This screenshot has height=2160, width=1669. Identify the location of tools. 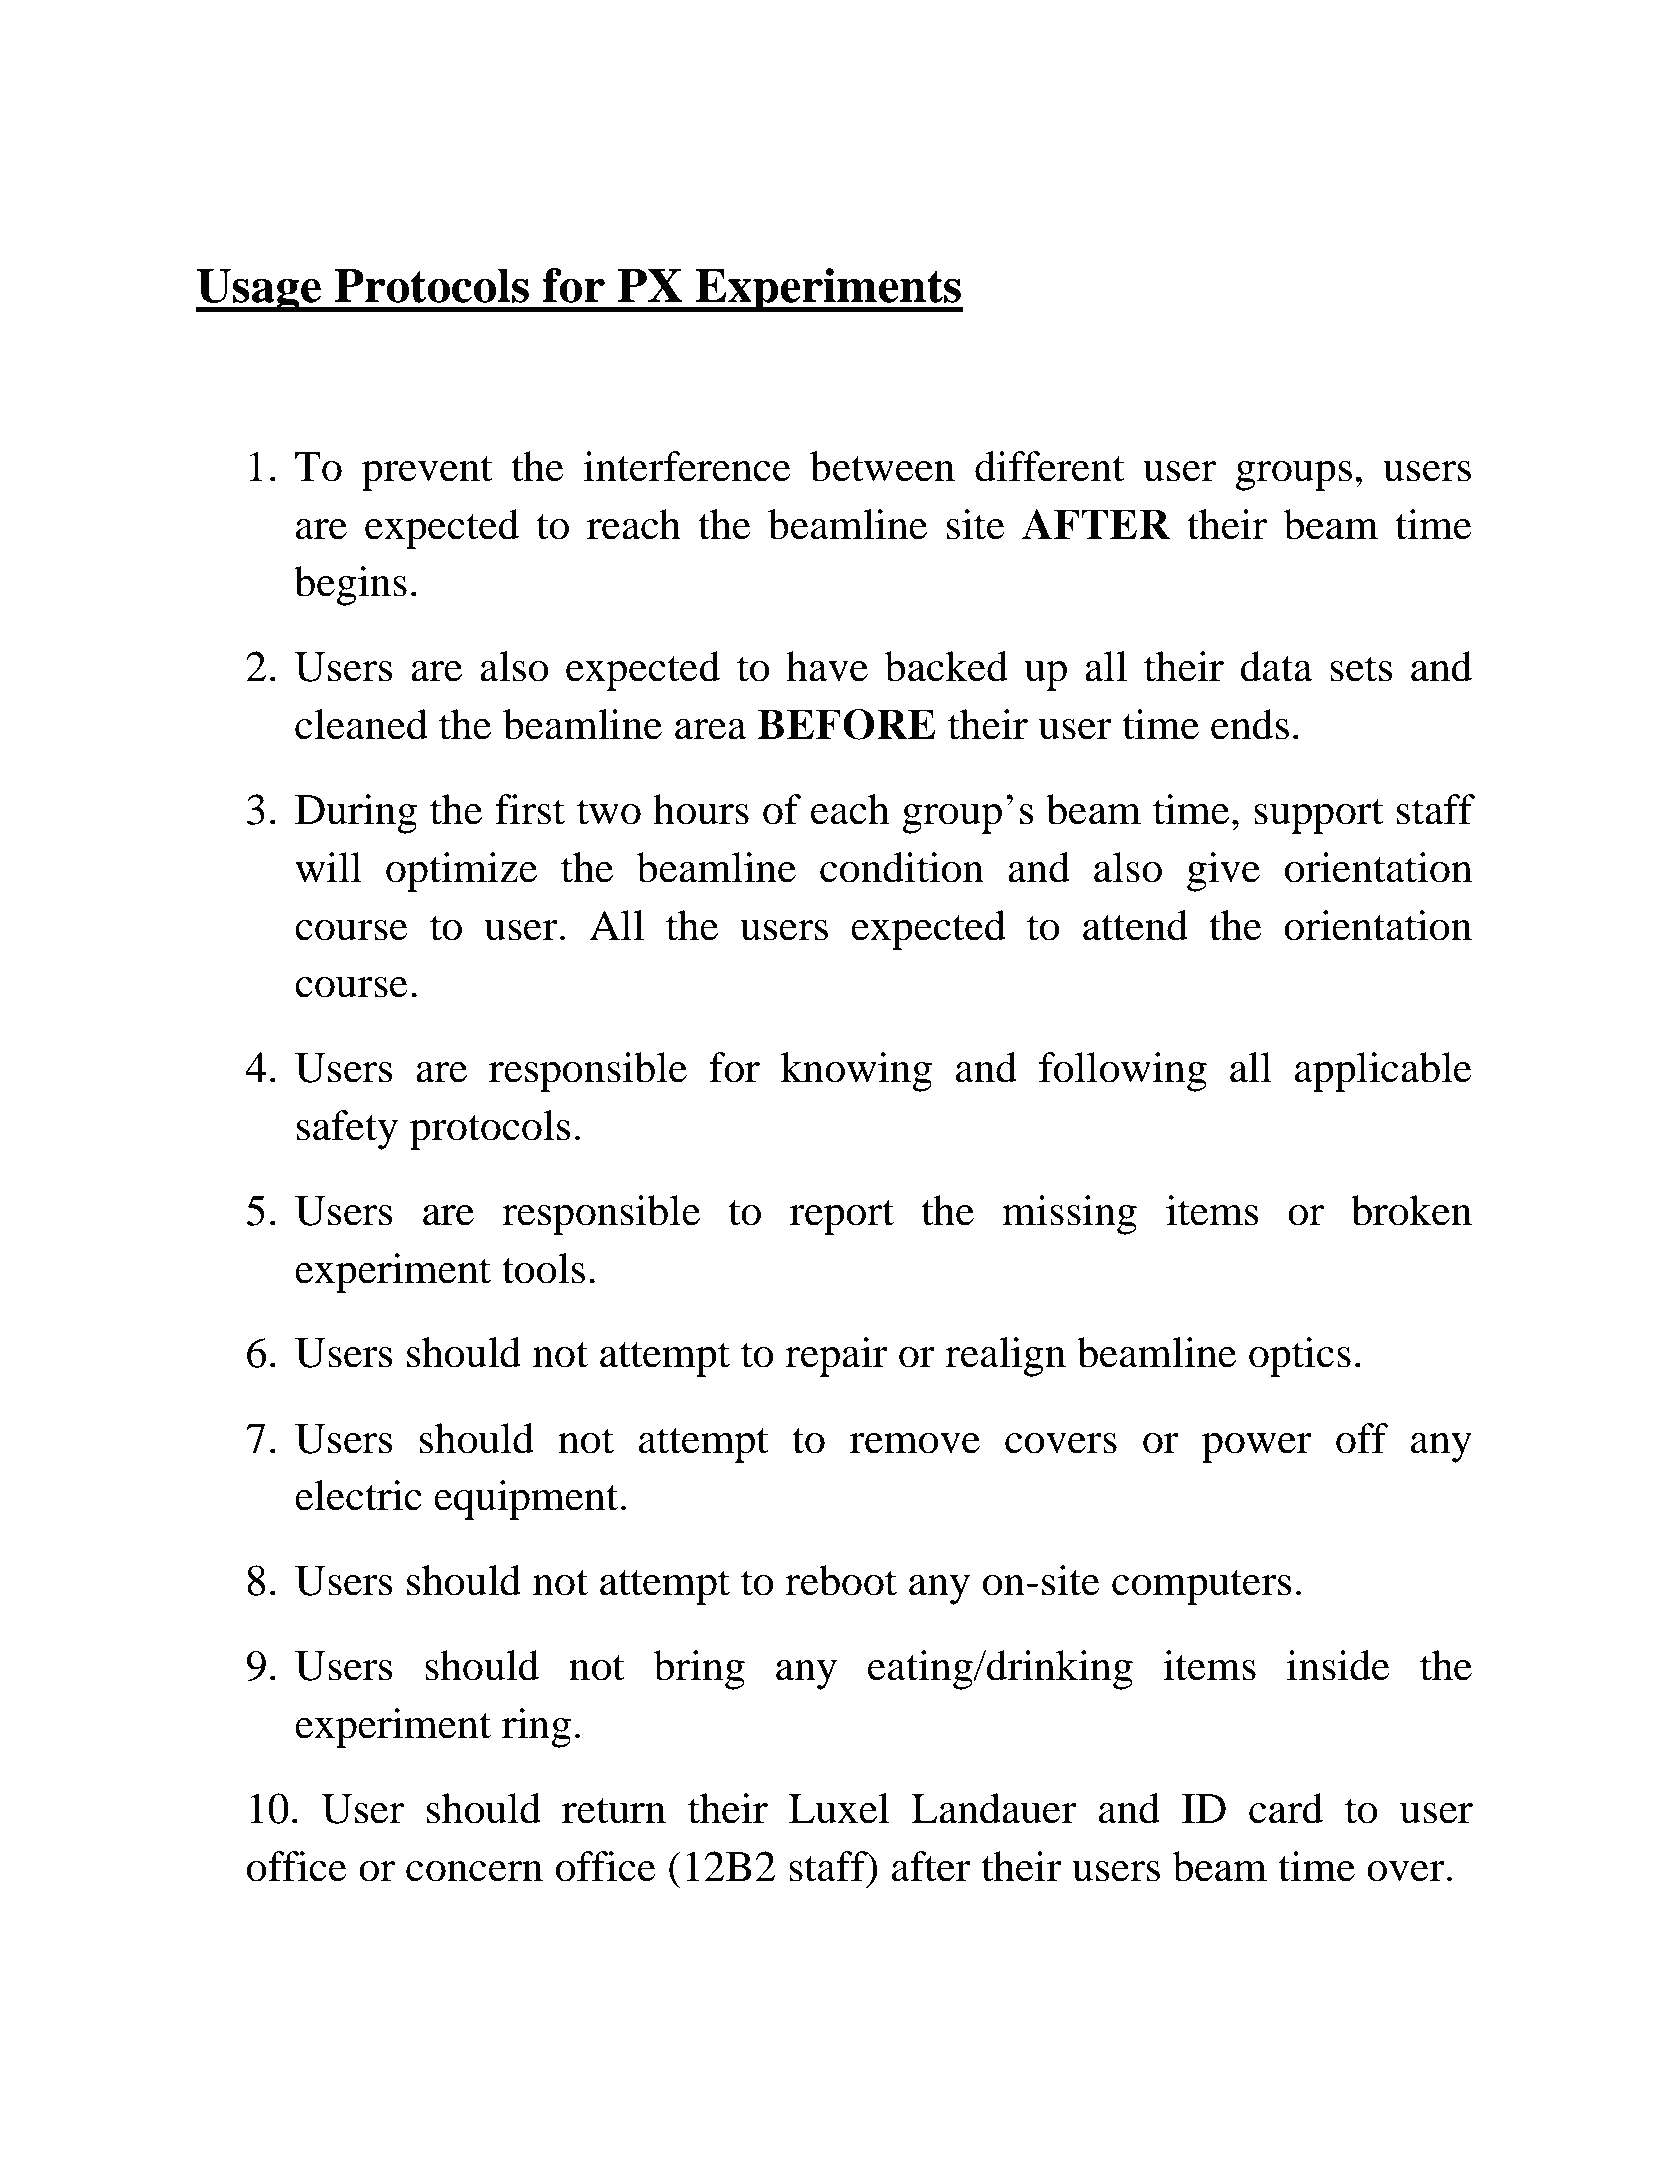
(543, 1268).
